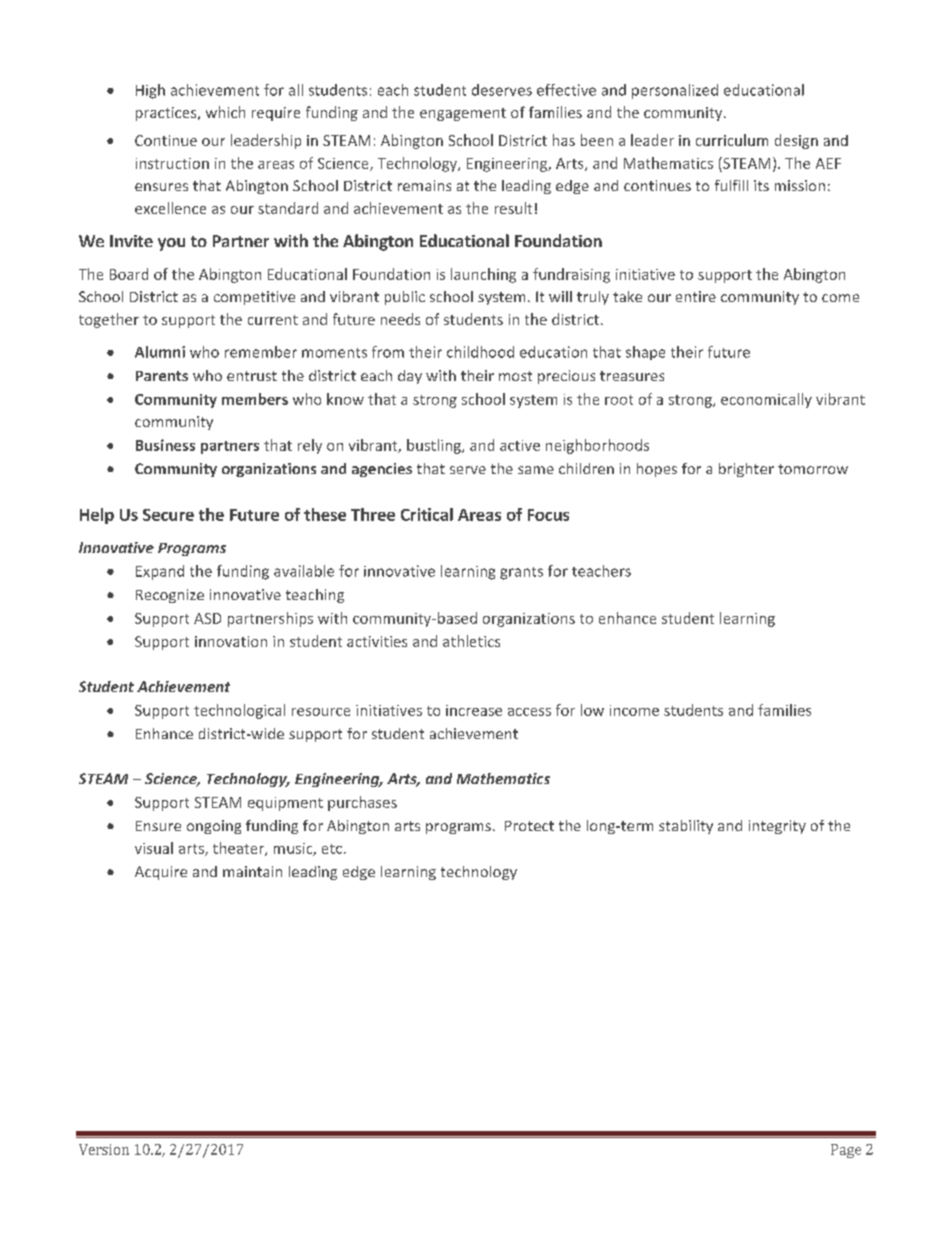 The image size is (952, 1233). What do you see at coordinates (463, 114) in the image?
I see `engagement` at bounding box center [463, 114].
